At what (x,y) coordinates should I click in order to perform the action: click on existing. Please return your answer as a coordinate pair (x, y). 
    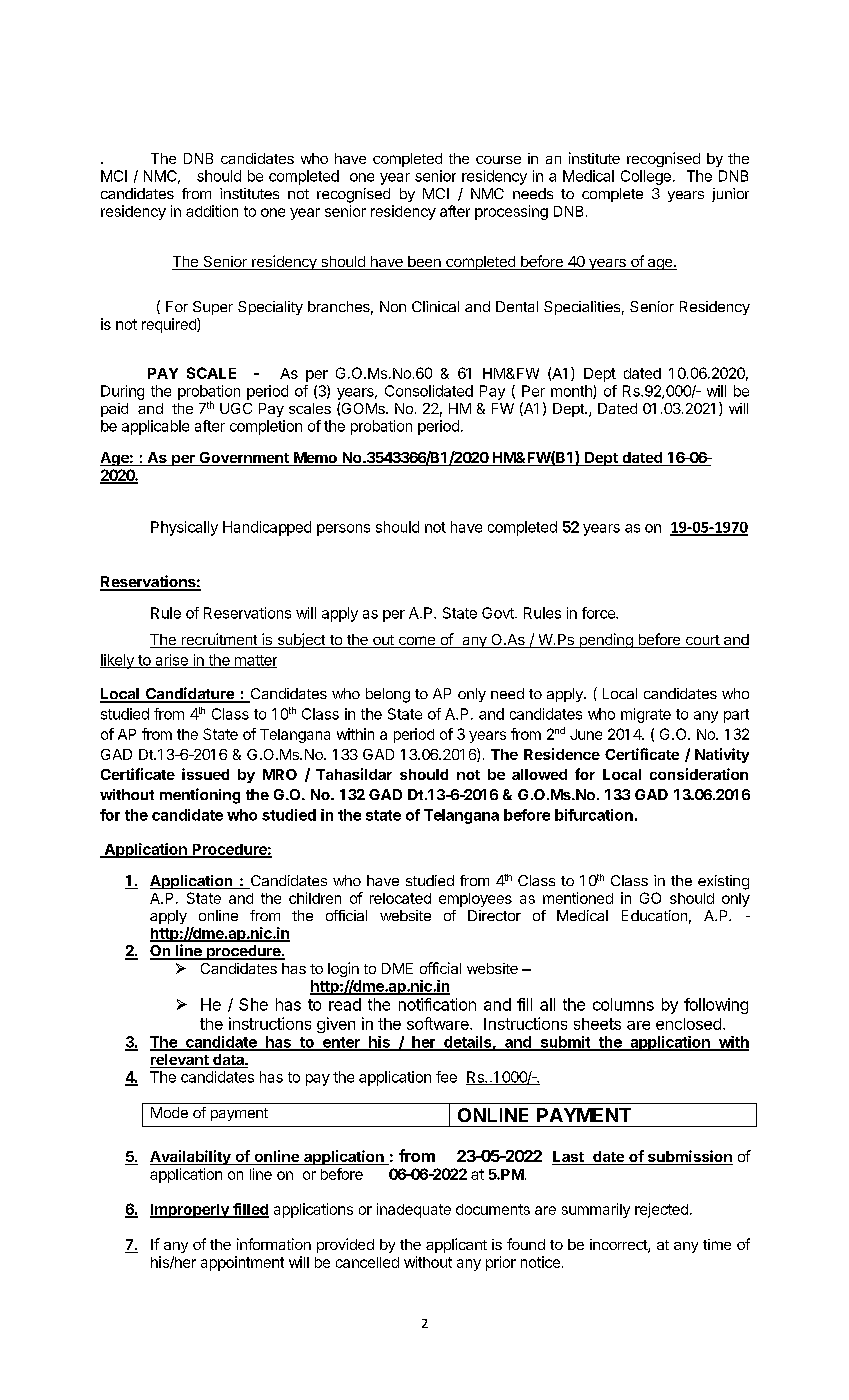
    Looking at the image, I should click on (723, 882).
